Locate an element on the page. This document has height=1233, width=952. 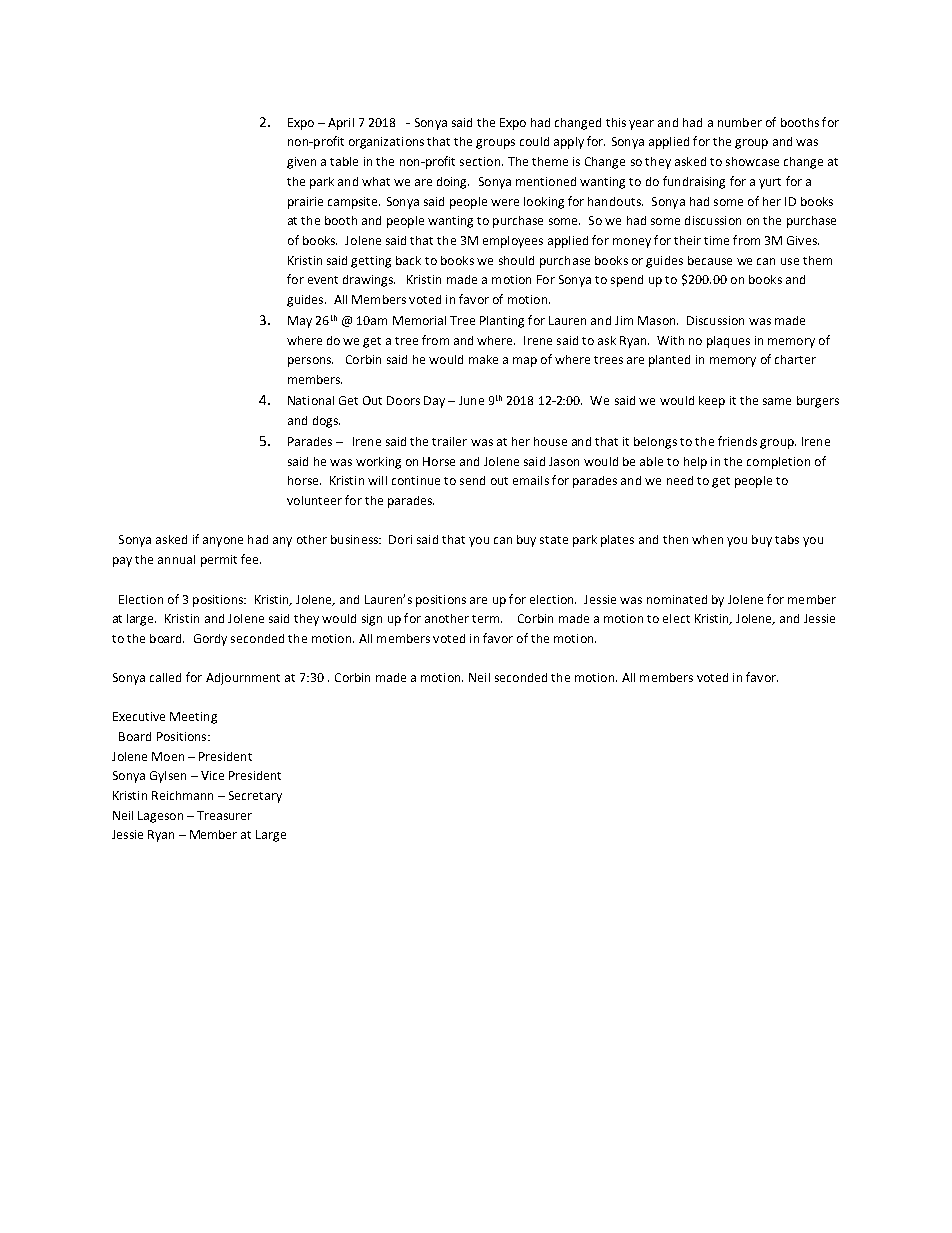
Vice is located at coordinates (212, 775).
